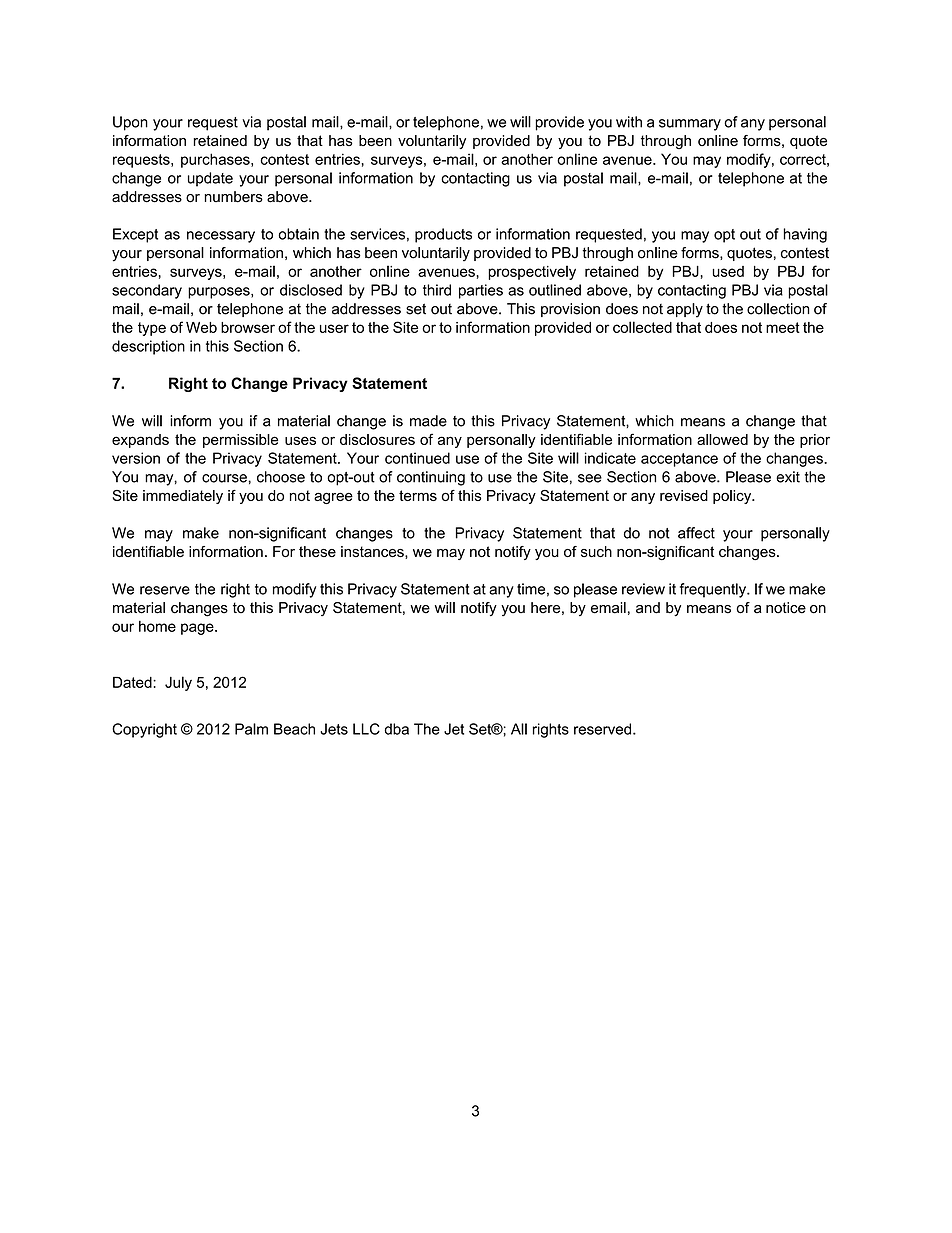  I want to click on with, so click(629, 122).
